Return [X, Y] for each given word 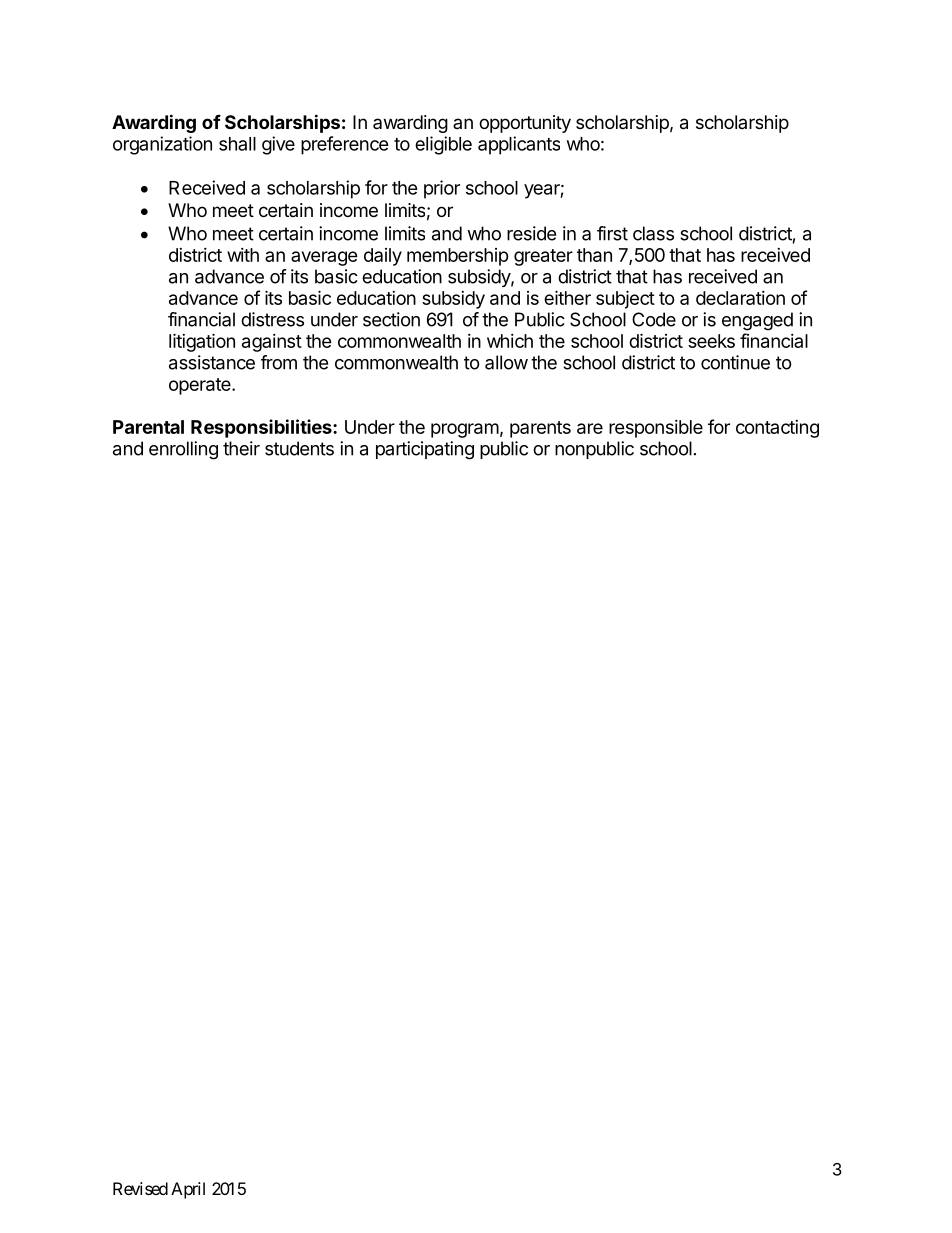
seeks [711, 341]
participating [425, 450]
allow [506, 362]
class [653, 233]
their [241, 448]
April [188, 1190]
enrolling [183, 450]
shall [237, 144]
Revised [140, 1188]
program [465, 430]
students [299, 448]
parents [540, 429]
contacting [777, 429]
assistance [212, 362]
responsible [656, 429]
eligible [443, 145]
